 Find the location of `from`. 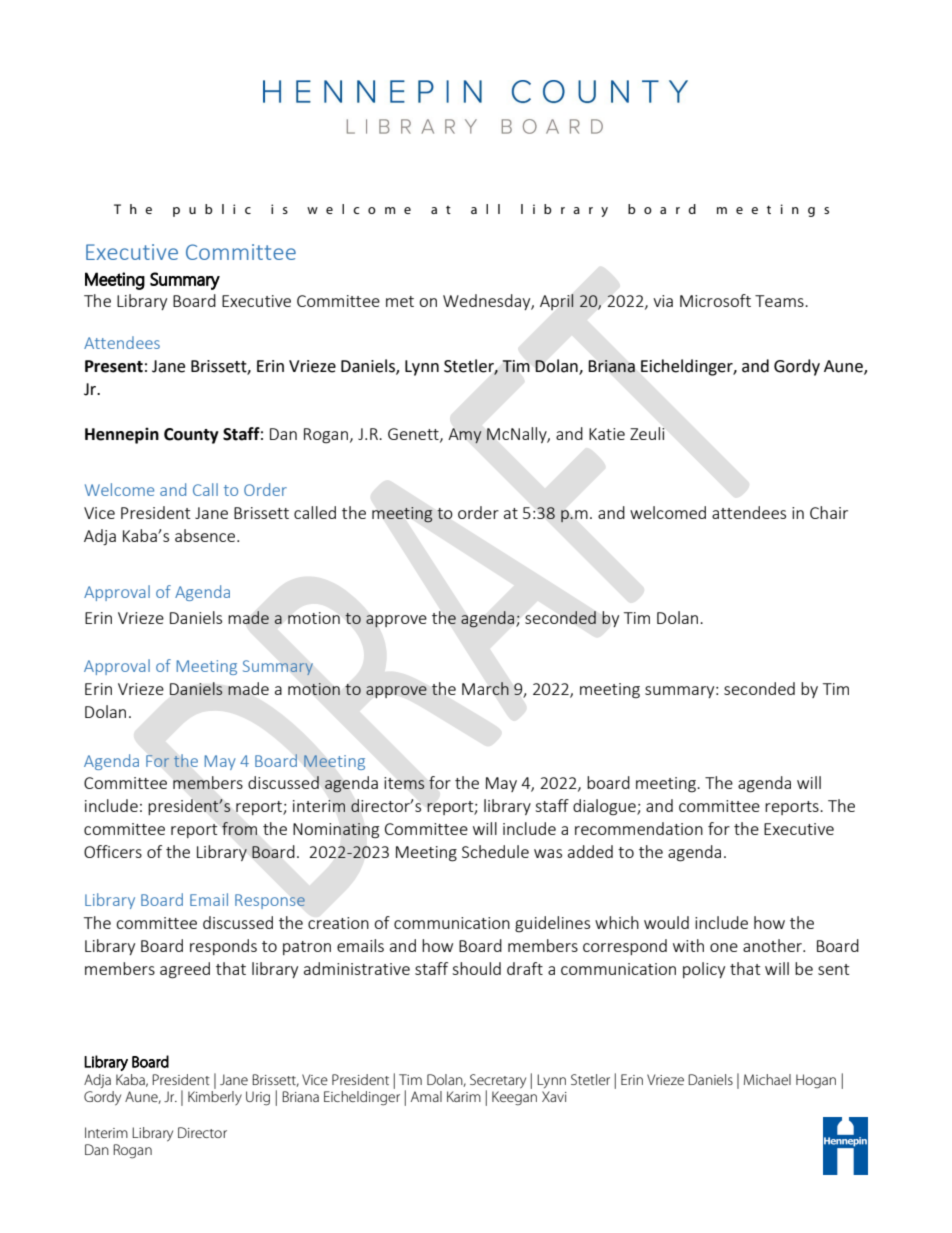

from is located at coordinates (239, 828).
